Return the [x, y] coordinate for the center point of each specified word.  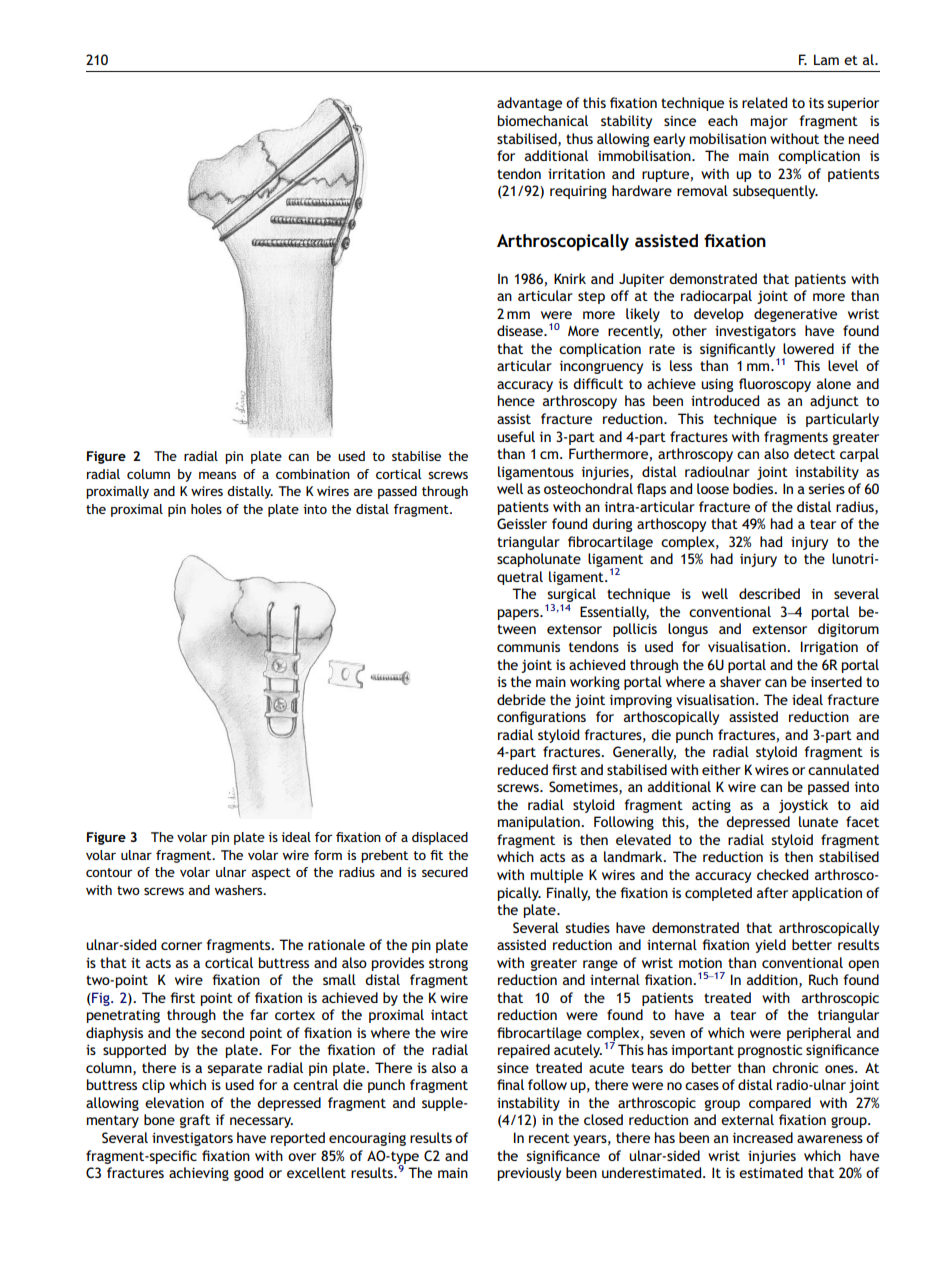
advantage [529, 104]
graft [195, 1121]
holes [206, 509]
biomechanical [543, 120]
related [764, 102]
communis [528, 647]
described [769, 593]
